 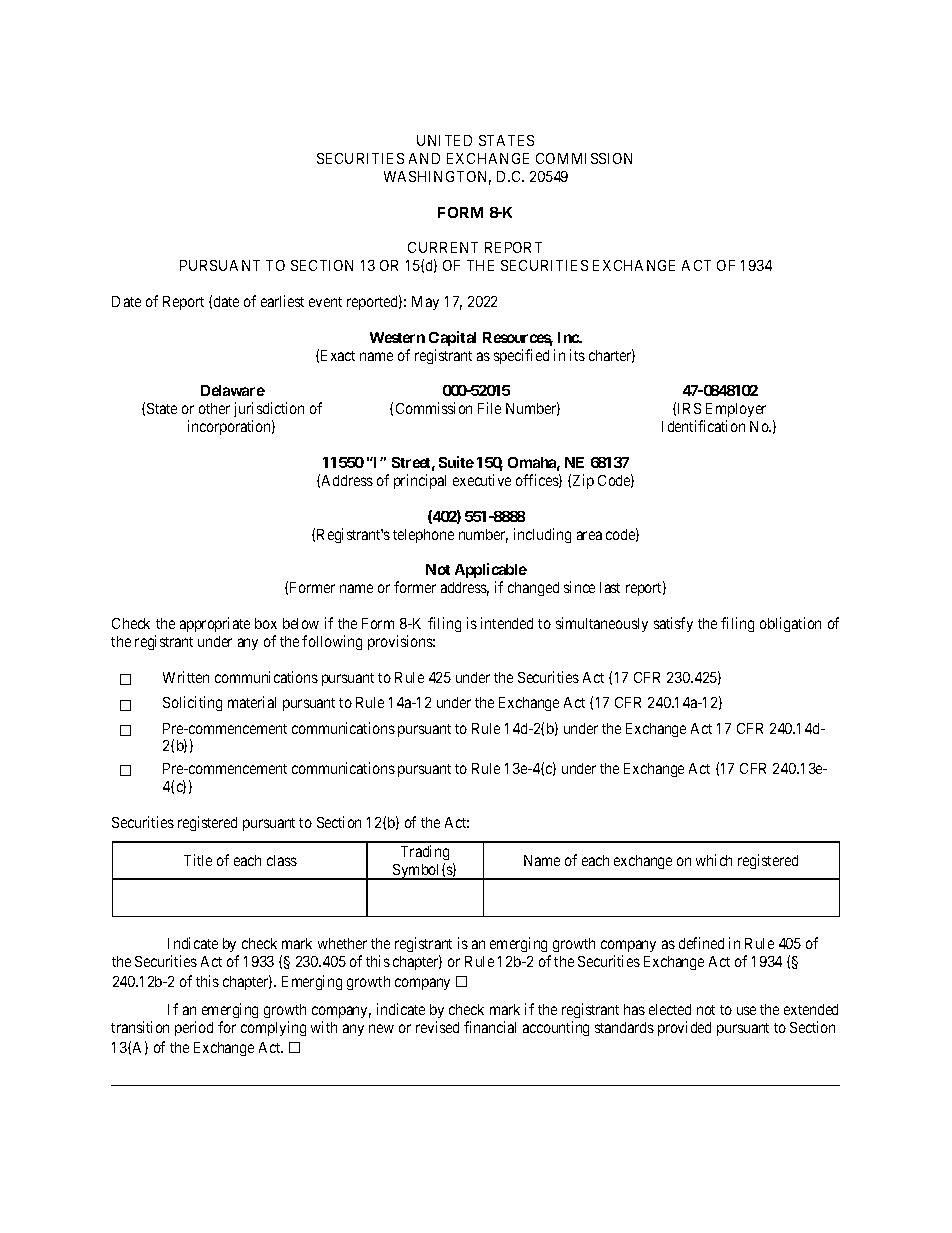 I want to click on WASHINGTON, so click(x=437, y=178).
